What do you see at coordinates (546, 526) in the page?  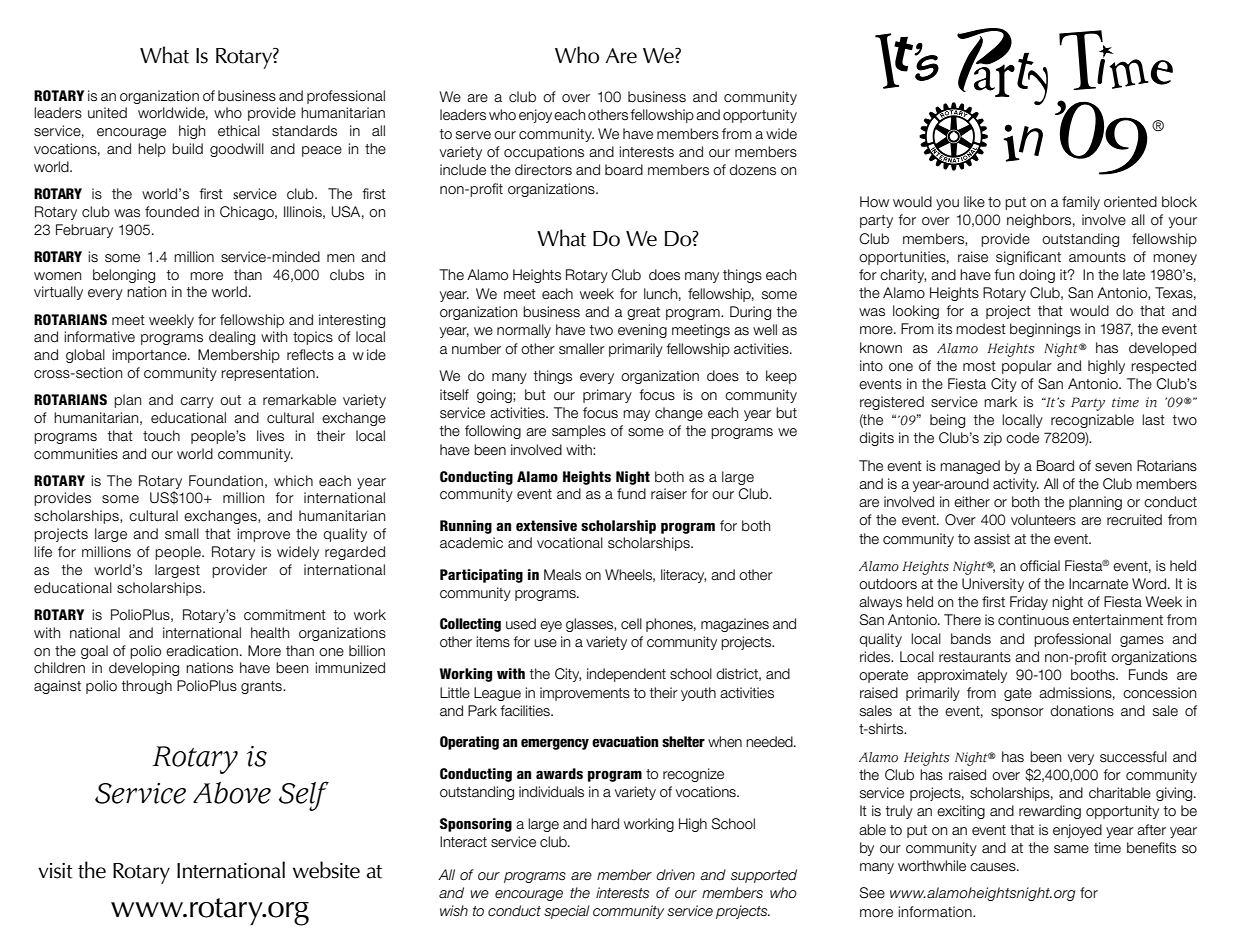 I see `extensive` at bounding box center [546, 526].
